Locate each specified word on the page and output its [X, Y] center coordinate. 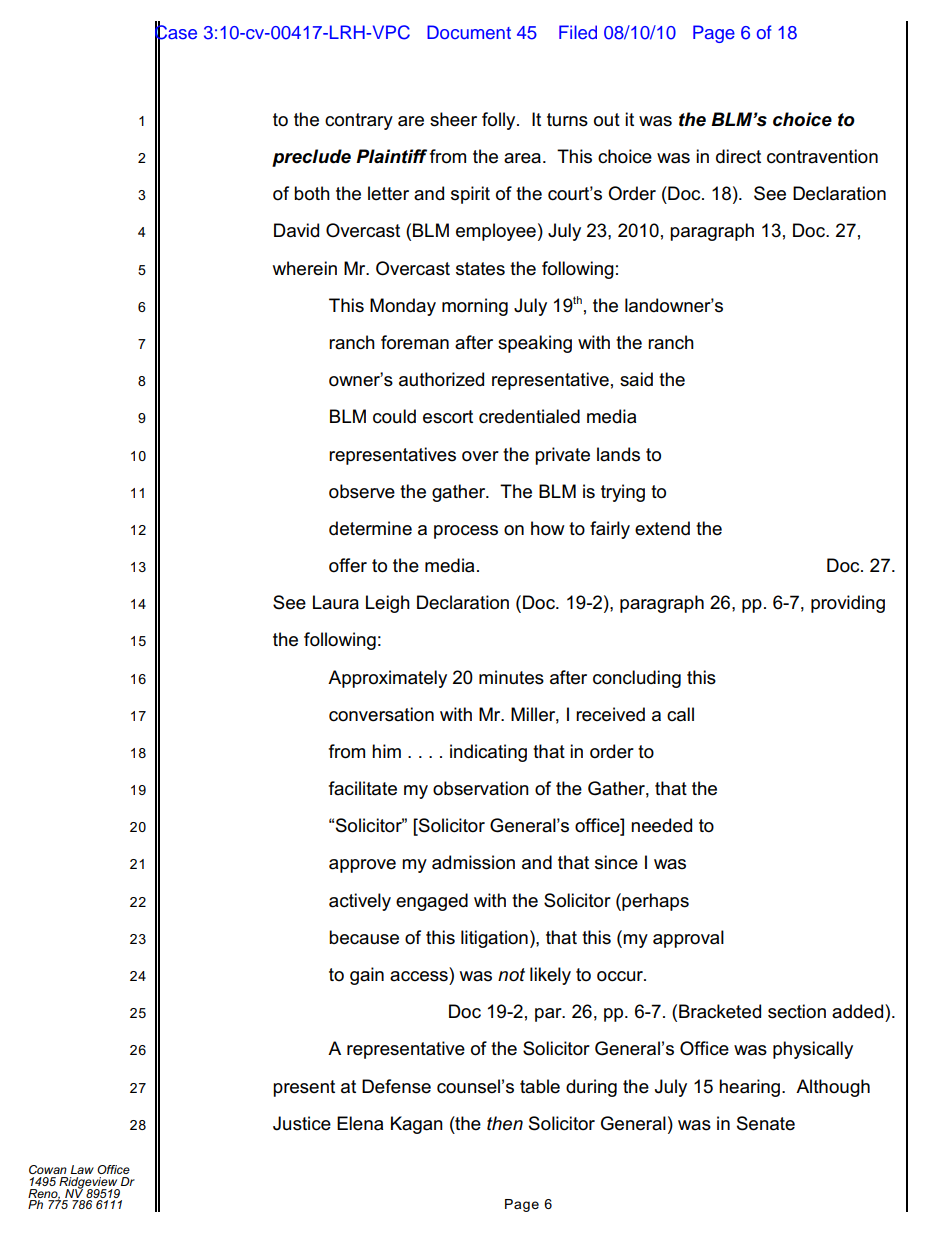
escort [448, 417]
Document [469, 32]
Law [82, 1169]
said [636, 379]
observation [481, 788]
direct [738, 156]
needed [661, 825]
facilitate [363, 788]
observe [362, 491]
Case [176, 32]
